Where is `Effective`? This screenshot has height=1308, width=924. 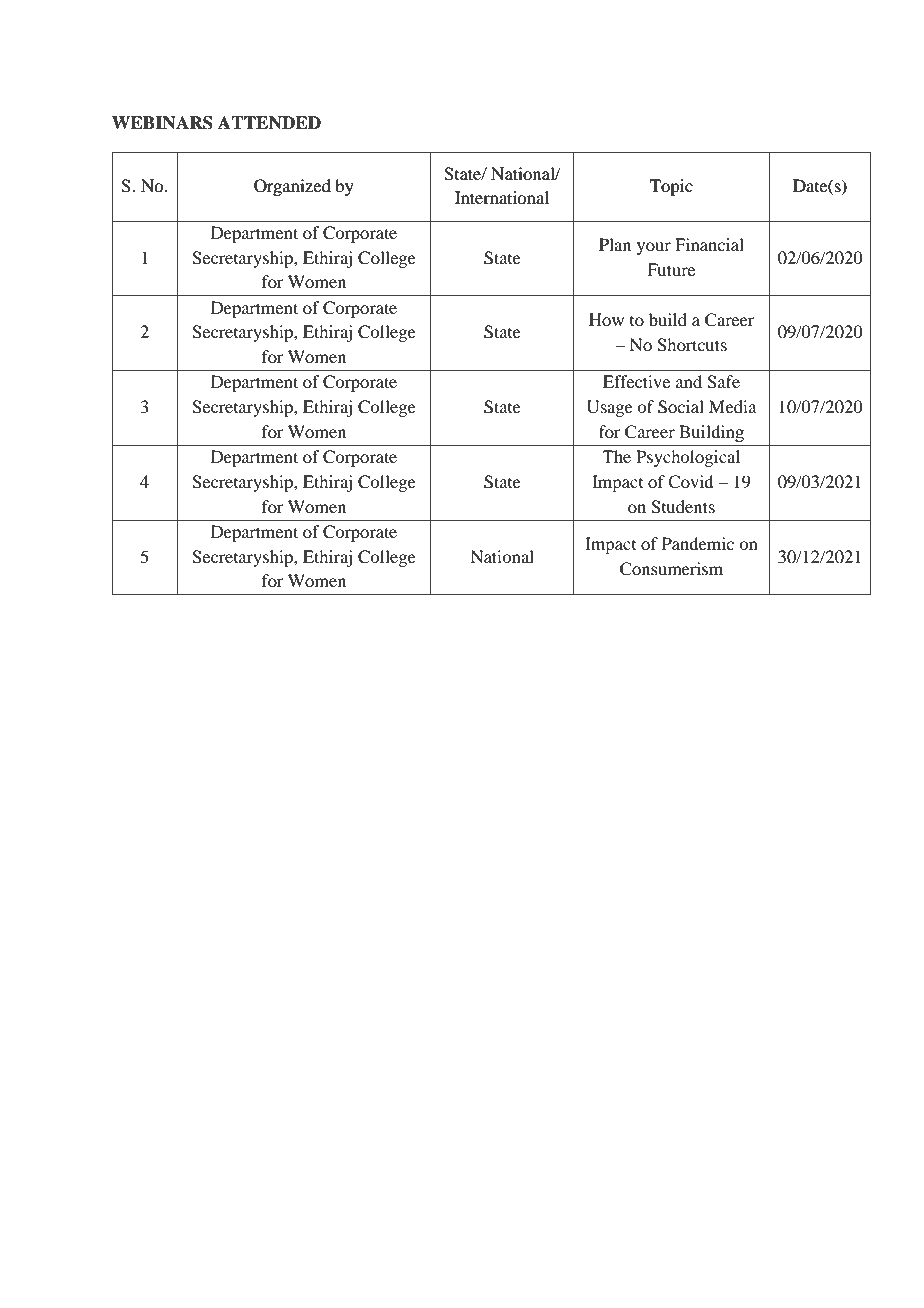 Effective is located at coordinates (636, 381).
